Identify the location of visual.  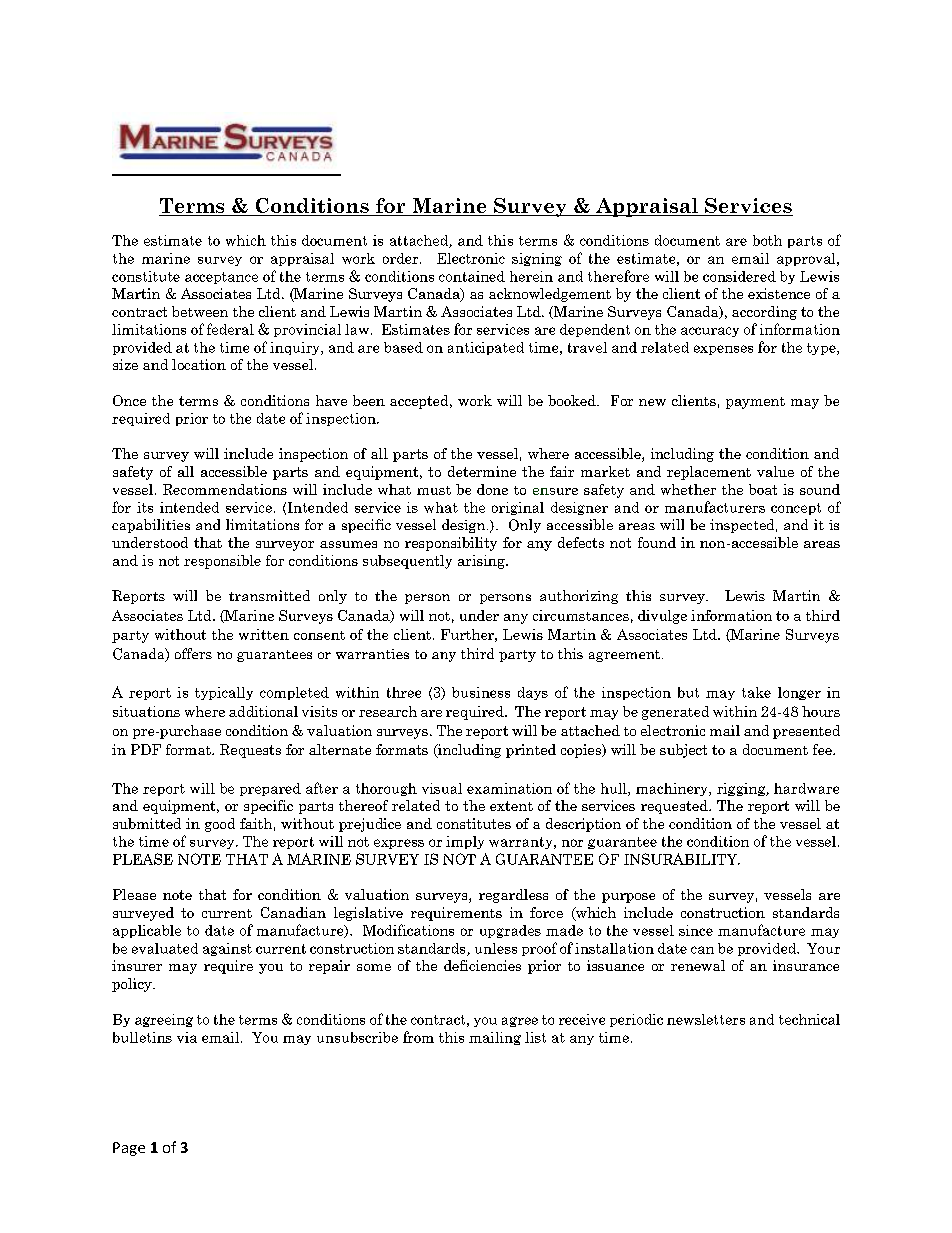
(442, 788).
